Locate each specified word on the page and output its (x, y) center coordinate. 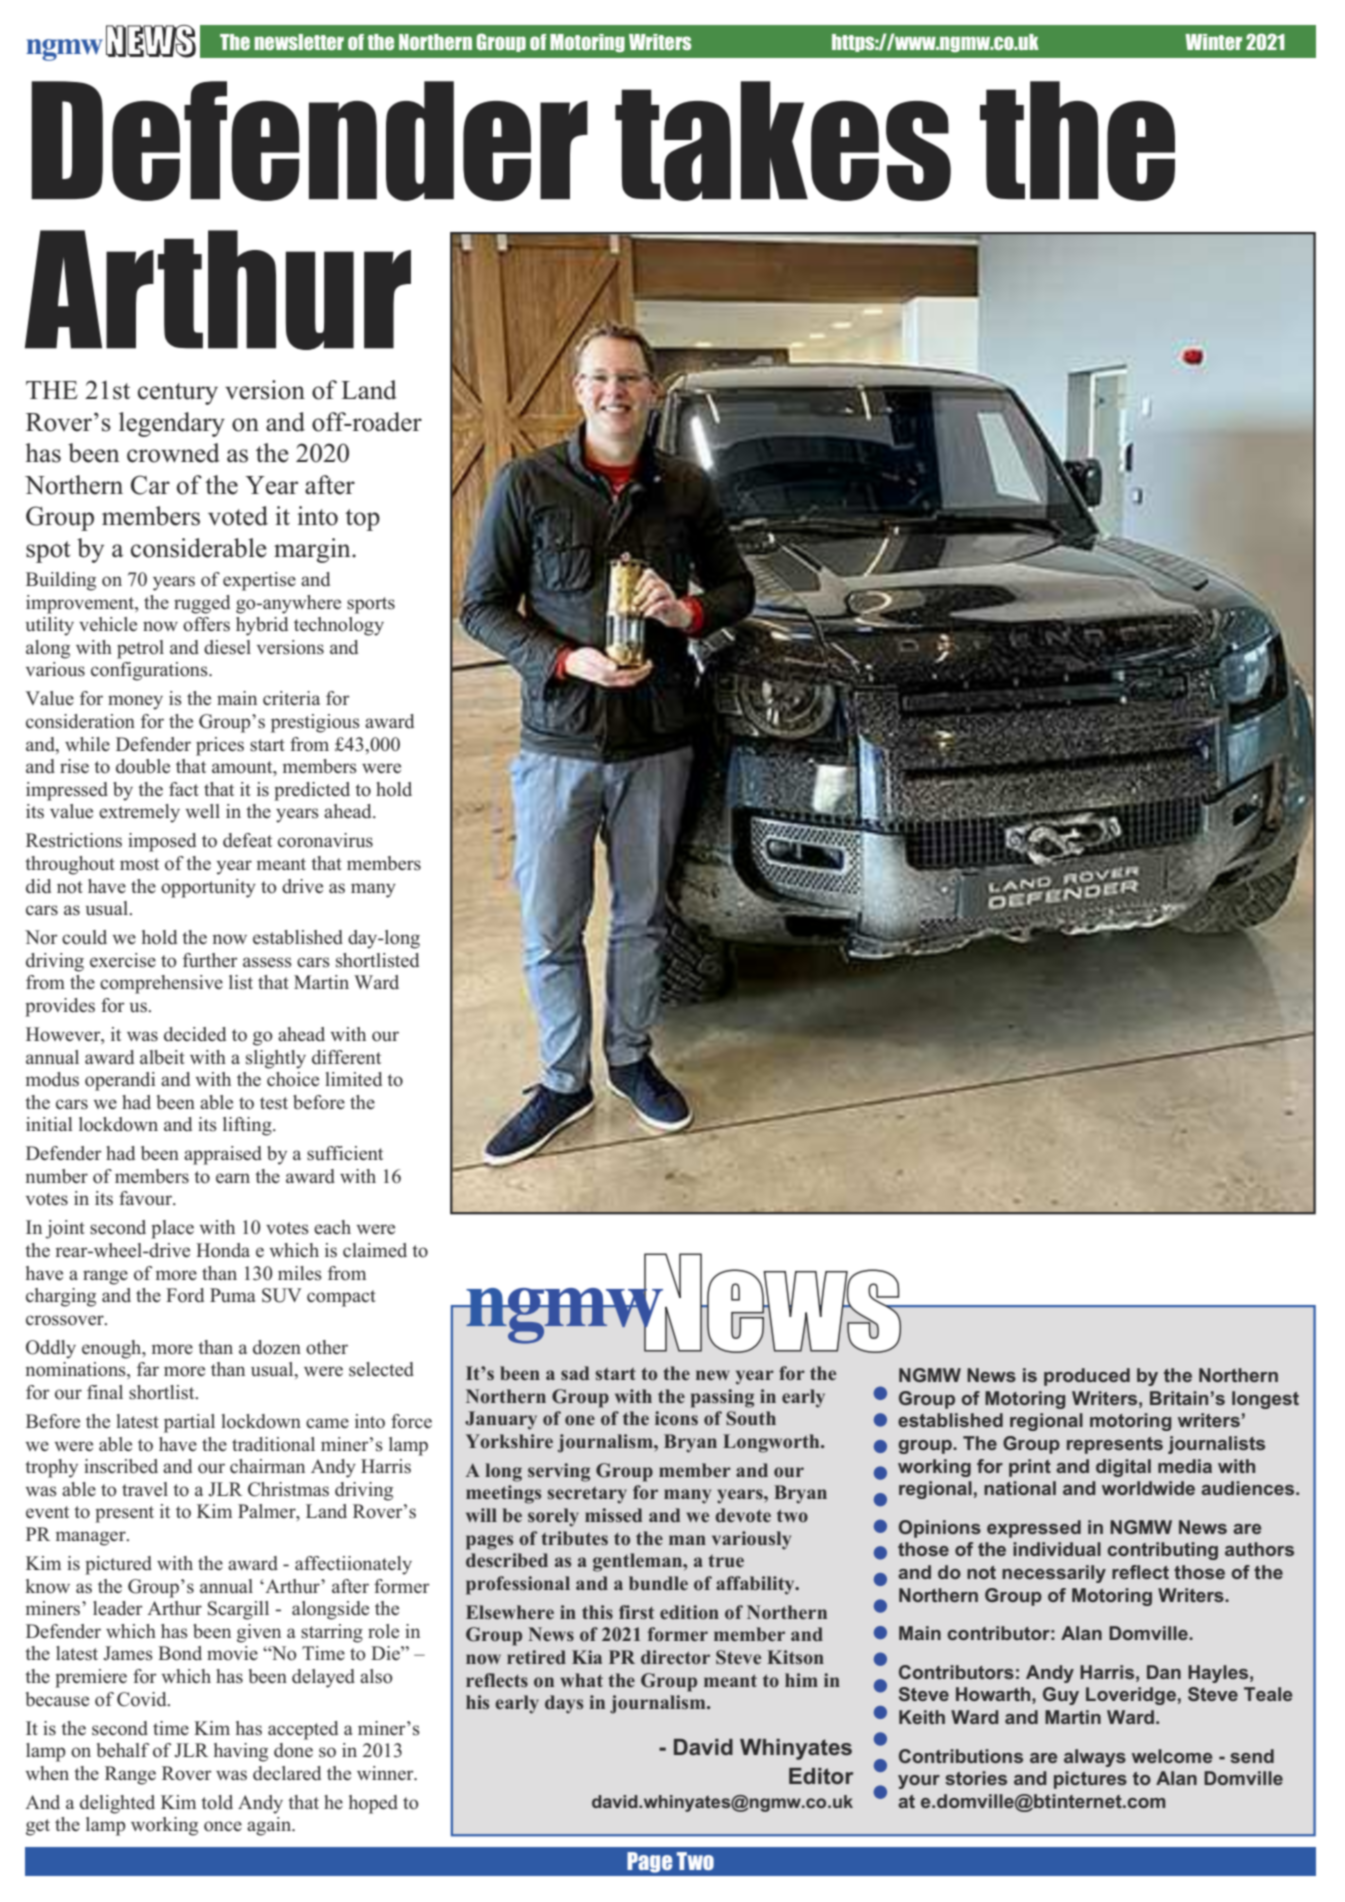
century (178, 394)
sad (575, 1373)
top (362, 520)
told (217, 1802)
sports (371, 605)
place (172, 1229)
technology (339, 626)
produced (1087, 1377)
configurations (150, 671)
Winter (1213, 42)
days (564, 1704)
